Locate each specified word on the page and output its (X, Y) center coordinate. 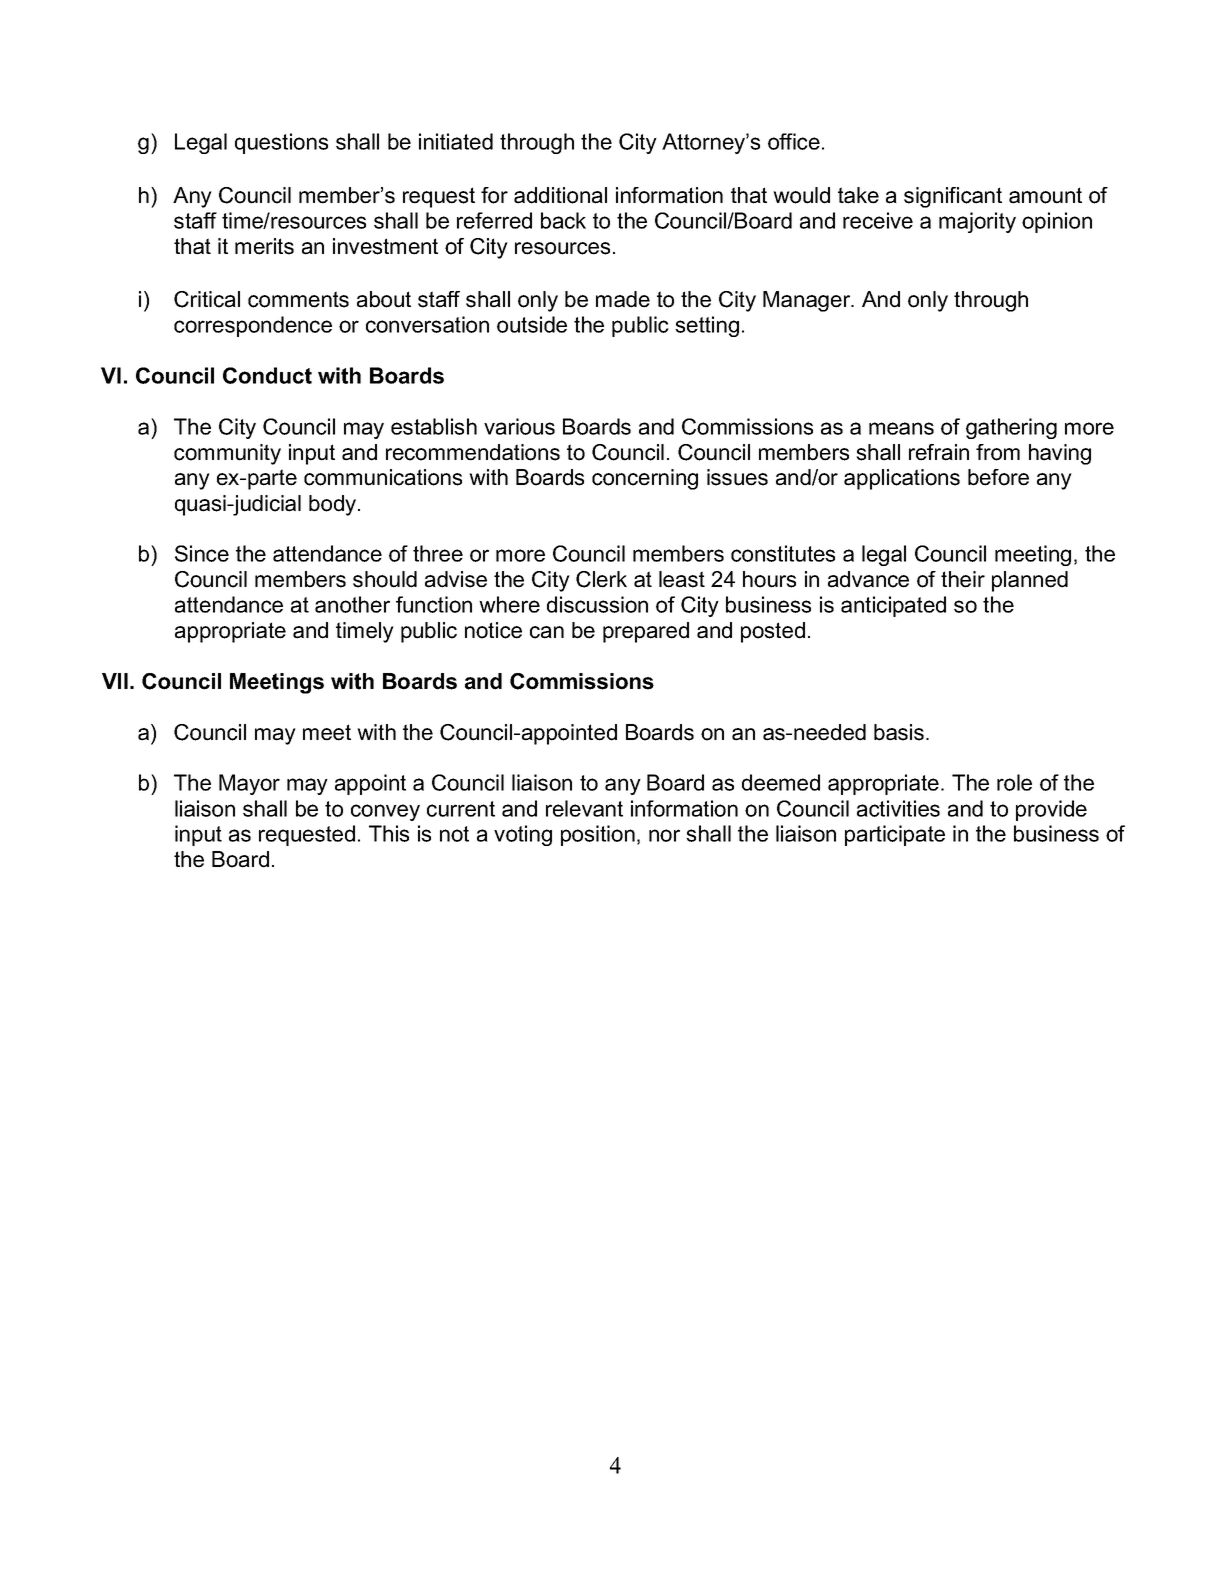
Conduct (267, 375)
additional (560, 195)
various (519, 426)
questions (281, 143)
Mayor (249, 784)
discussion (597, 604)
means (901, 428)
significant (953, 197)
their (963, 579)
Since (202, 553)
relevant (584, 808)
